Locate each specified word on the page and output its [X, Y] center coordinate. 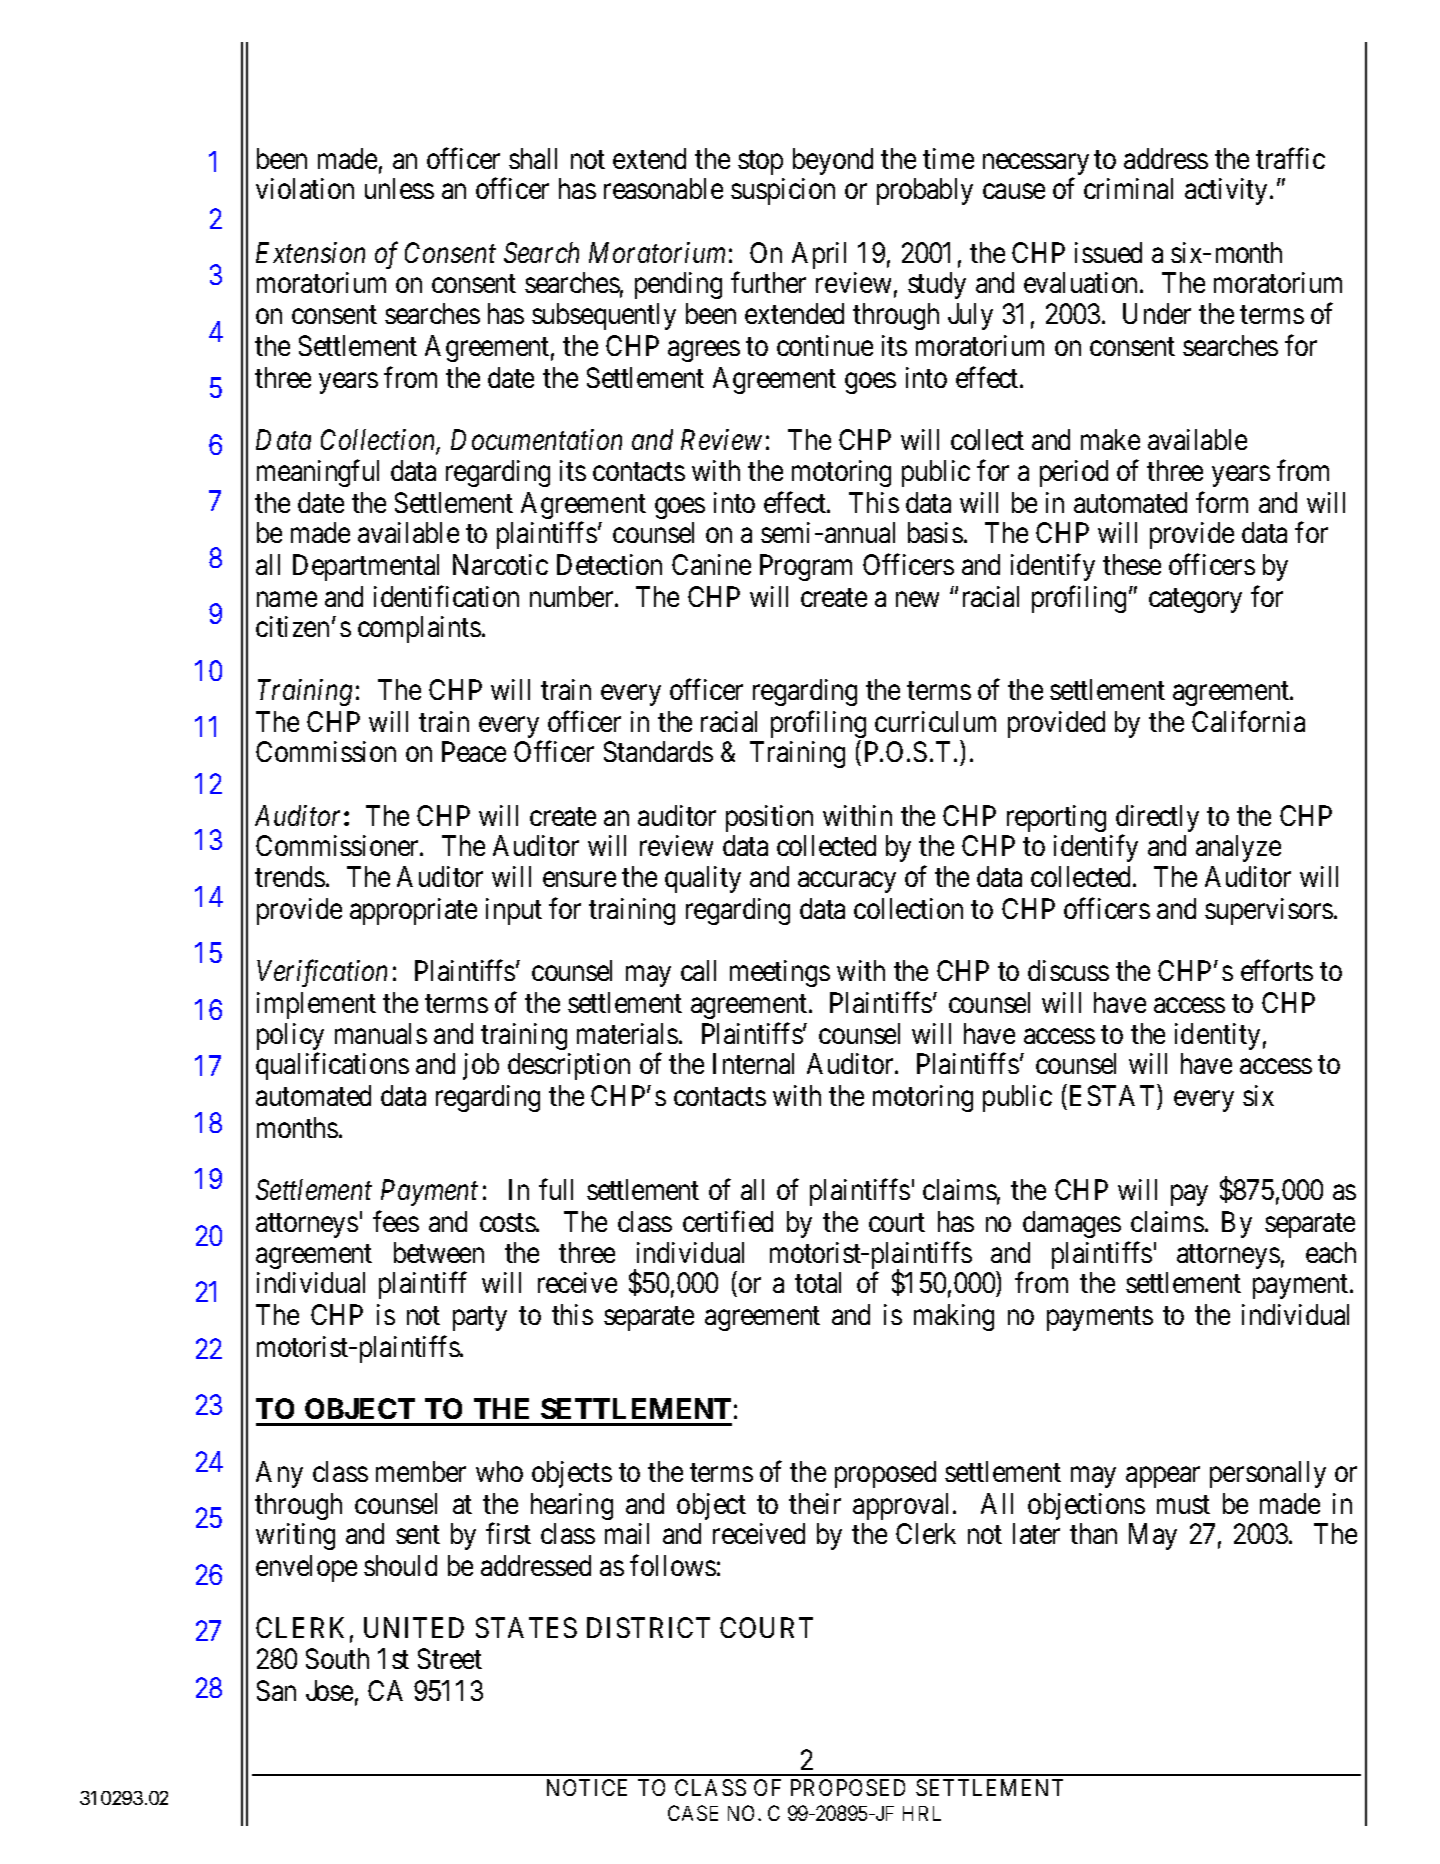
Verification [322, 973]
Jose [329, 1690]
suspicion [783, 191]
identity [1217, 1038]
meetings [780, 973]
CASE [693, 1813]
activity [1228, 191]
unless [399, 188]
